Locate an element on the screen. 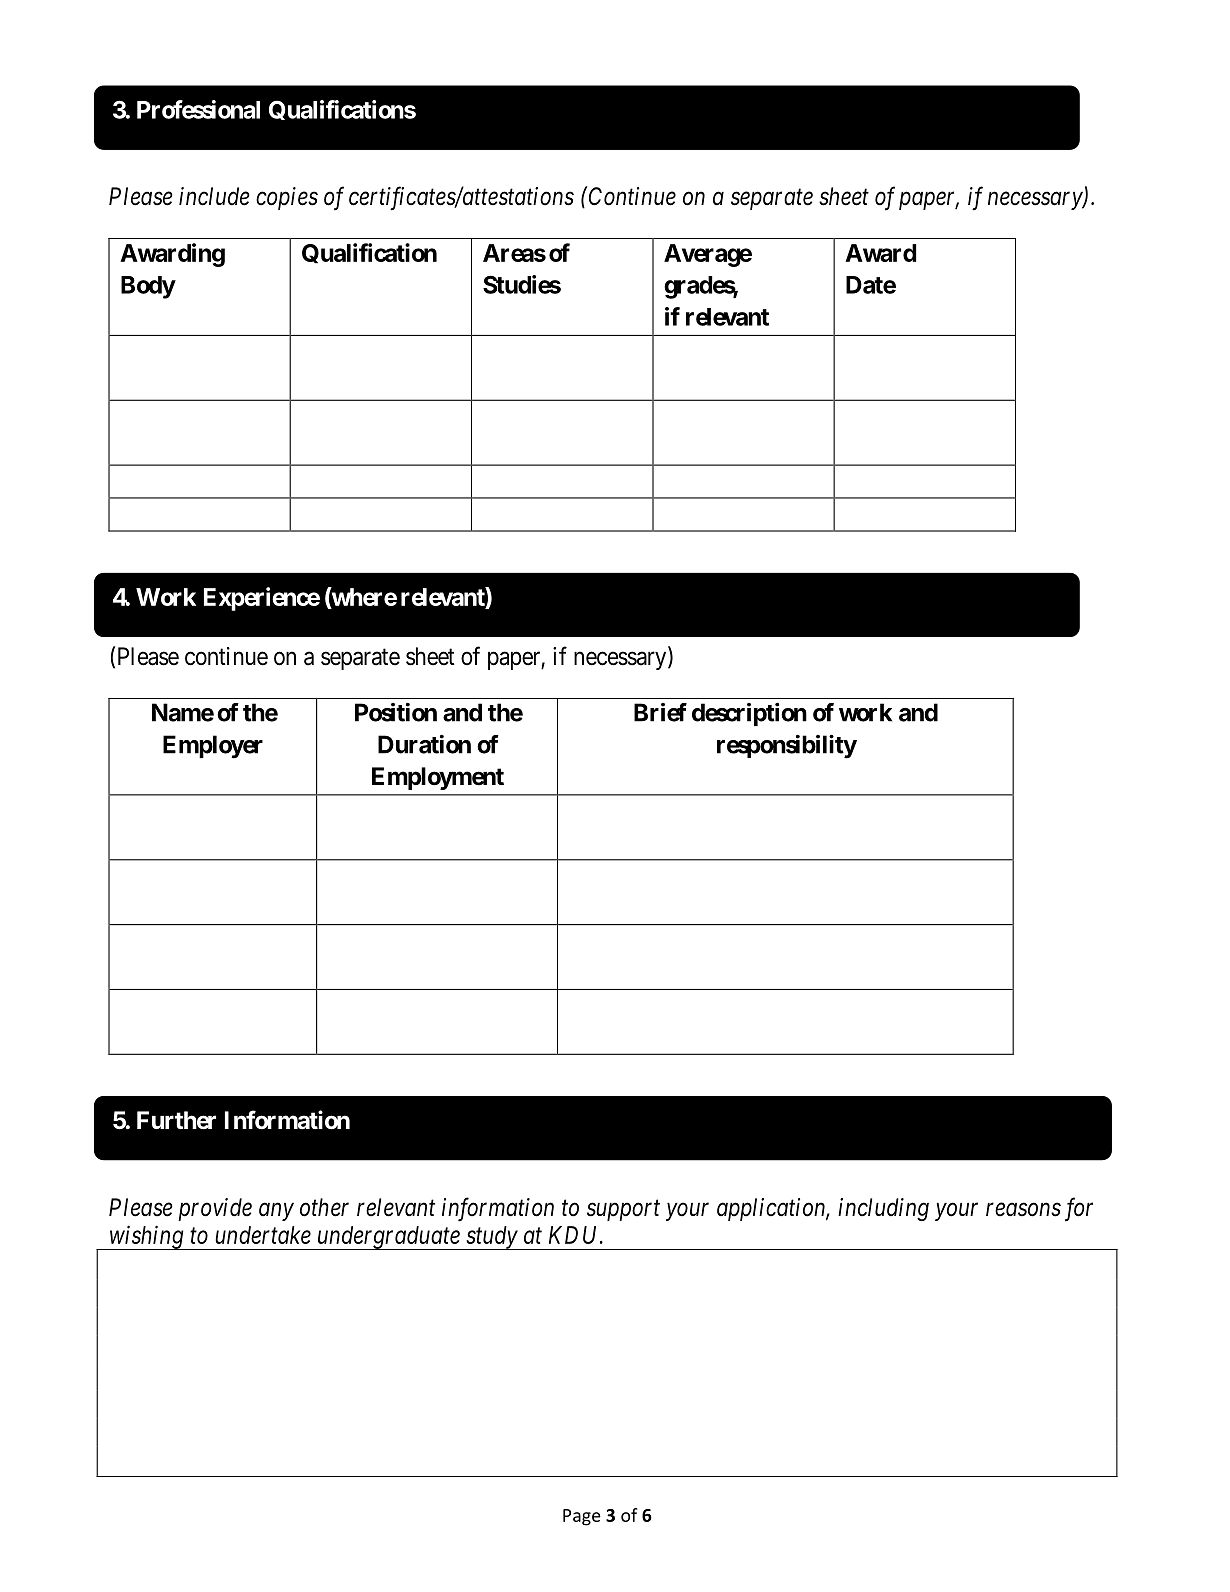 Image resolution: width=1230 pixels, height=1592 pixels. Page is located at coordinates (582, 1517).
